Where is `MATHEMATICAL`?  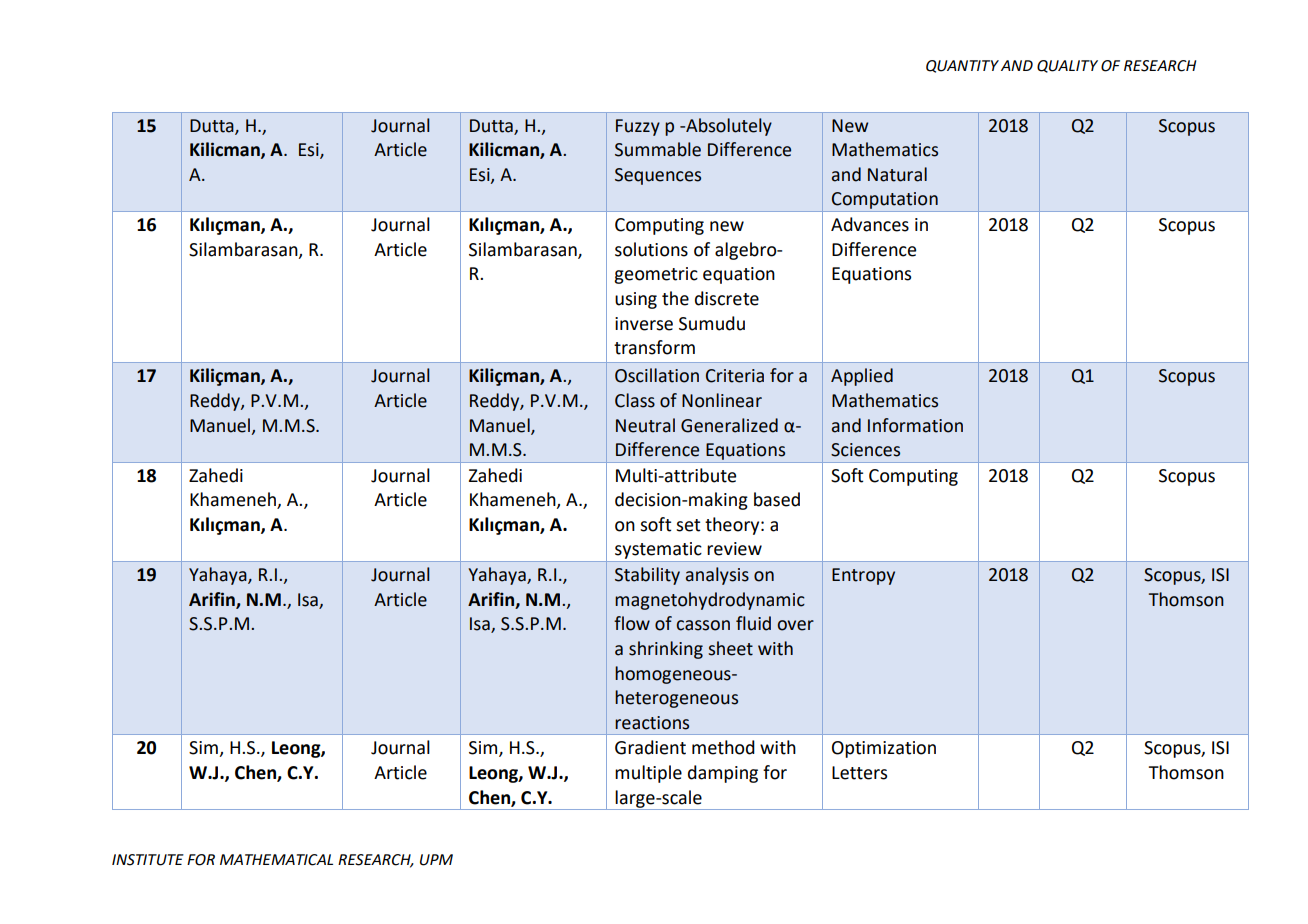
MATHEMATICAL is located at coordinates (276, 860).
